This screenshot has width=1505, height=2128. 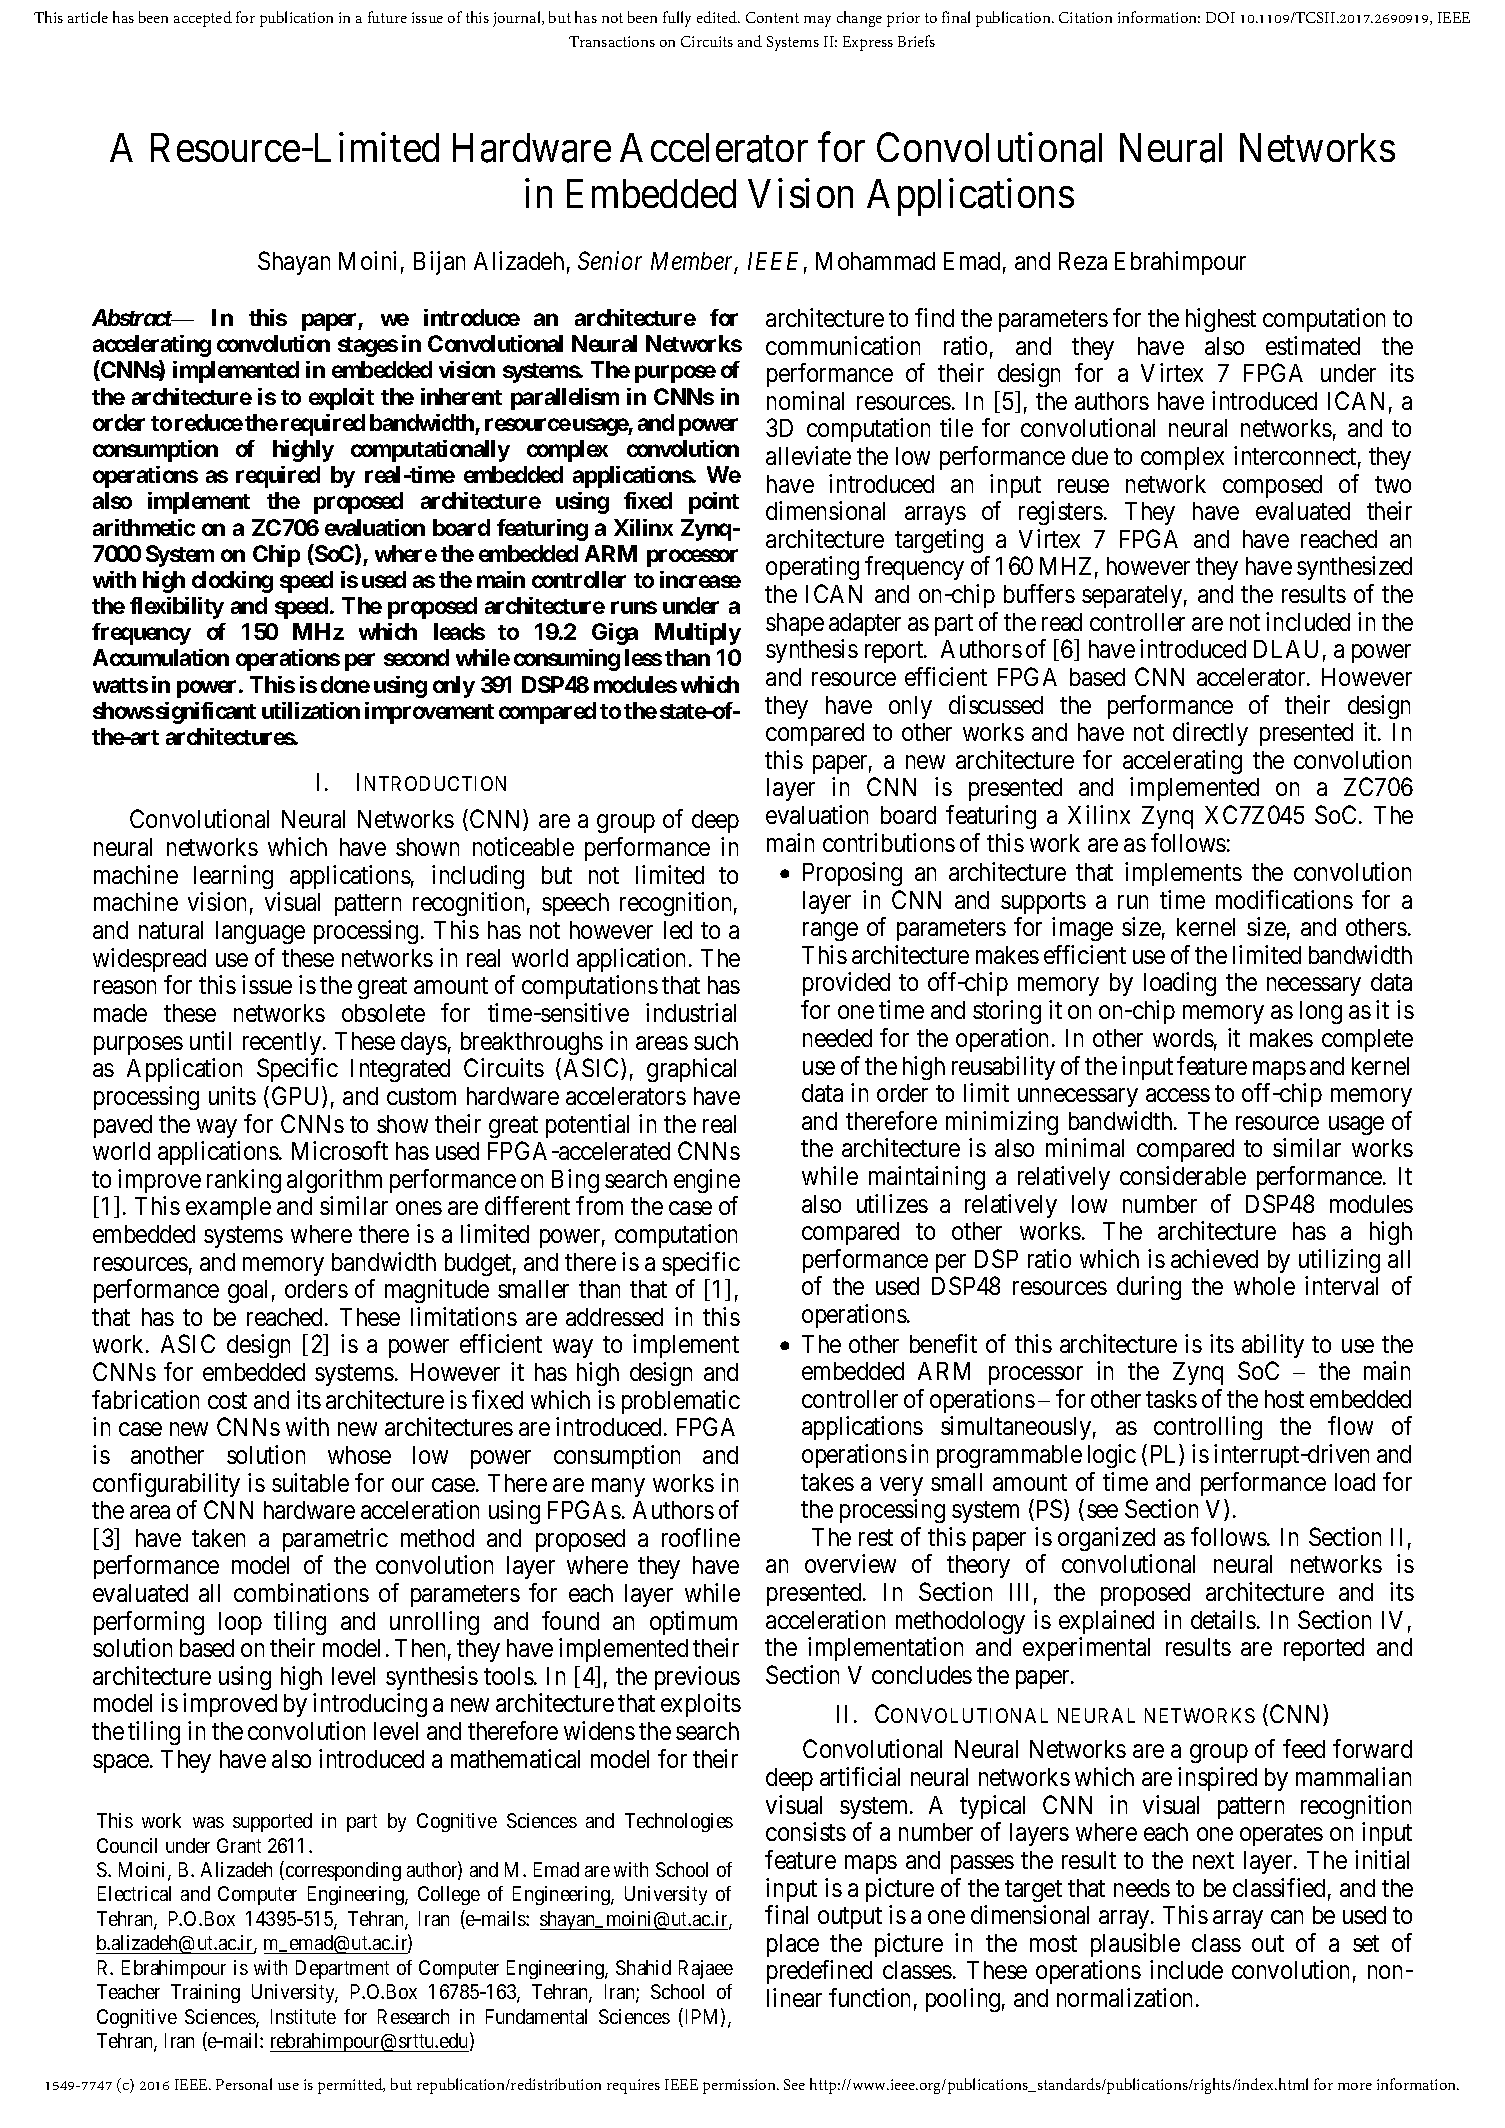 What do you see at coordinates (718, 17) in the screenshot?
I see `edited` at bounding box center [718, 17].
